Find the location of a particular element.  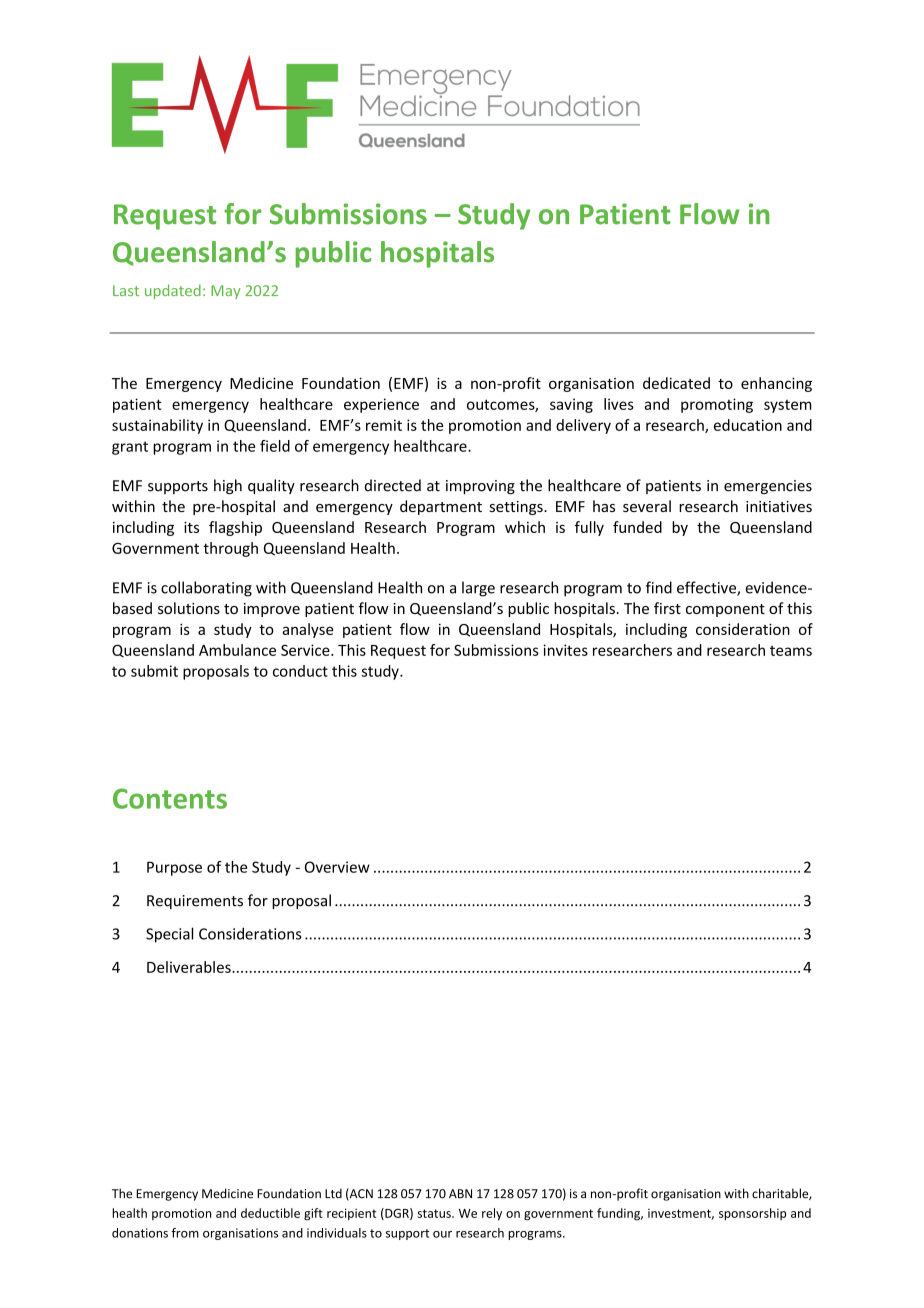

Requirements is located at coordinates (195, 902).
